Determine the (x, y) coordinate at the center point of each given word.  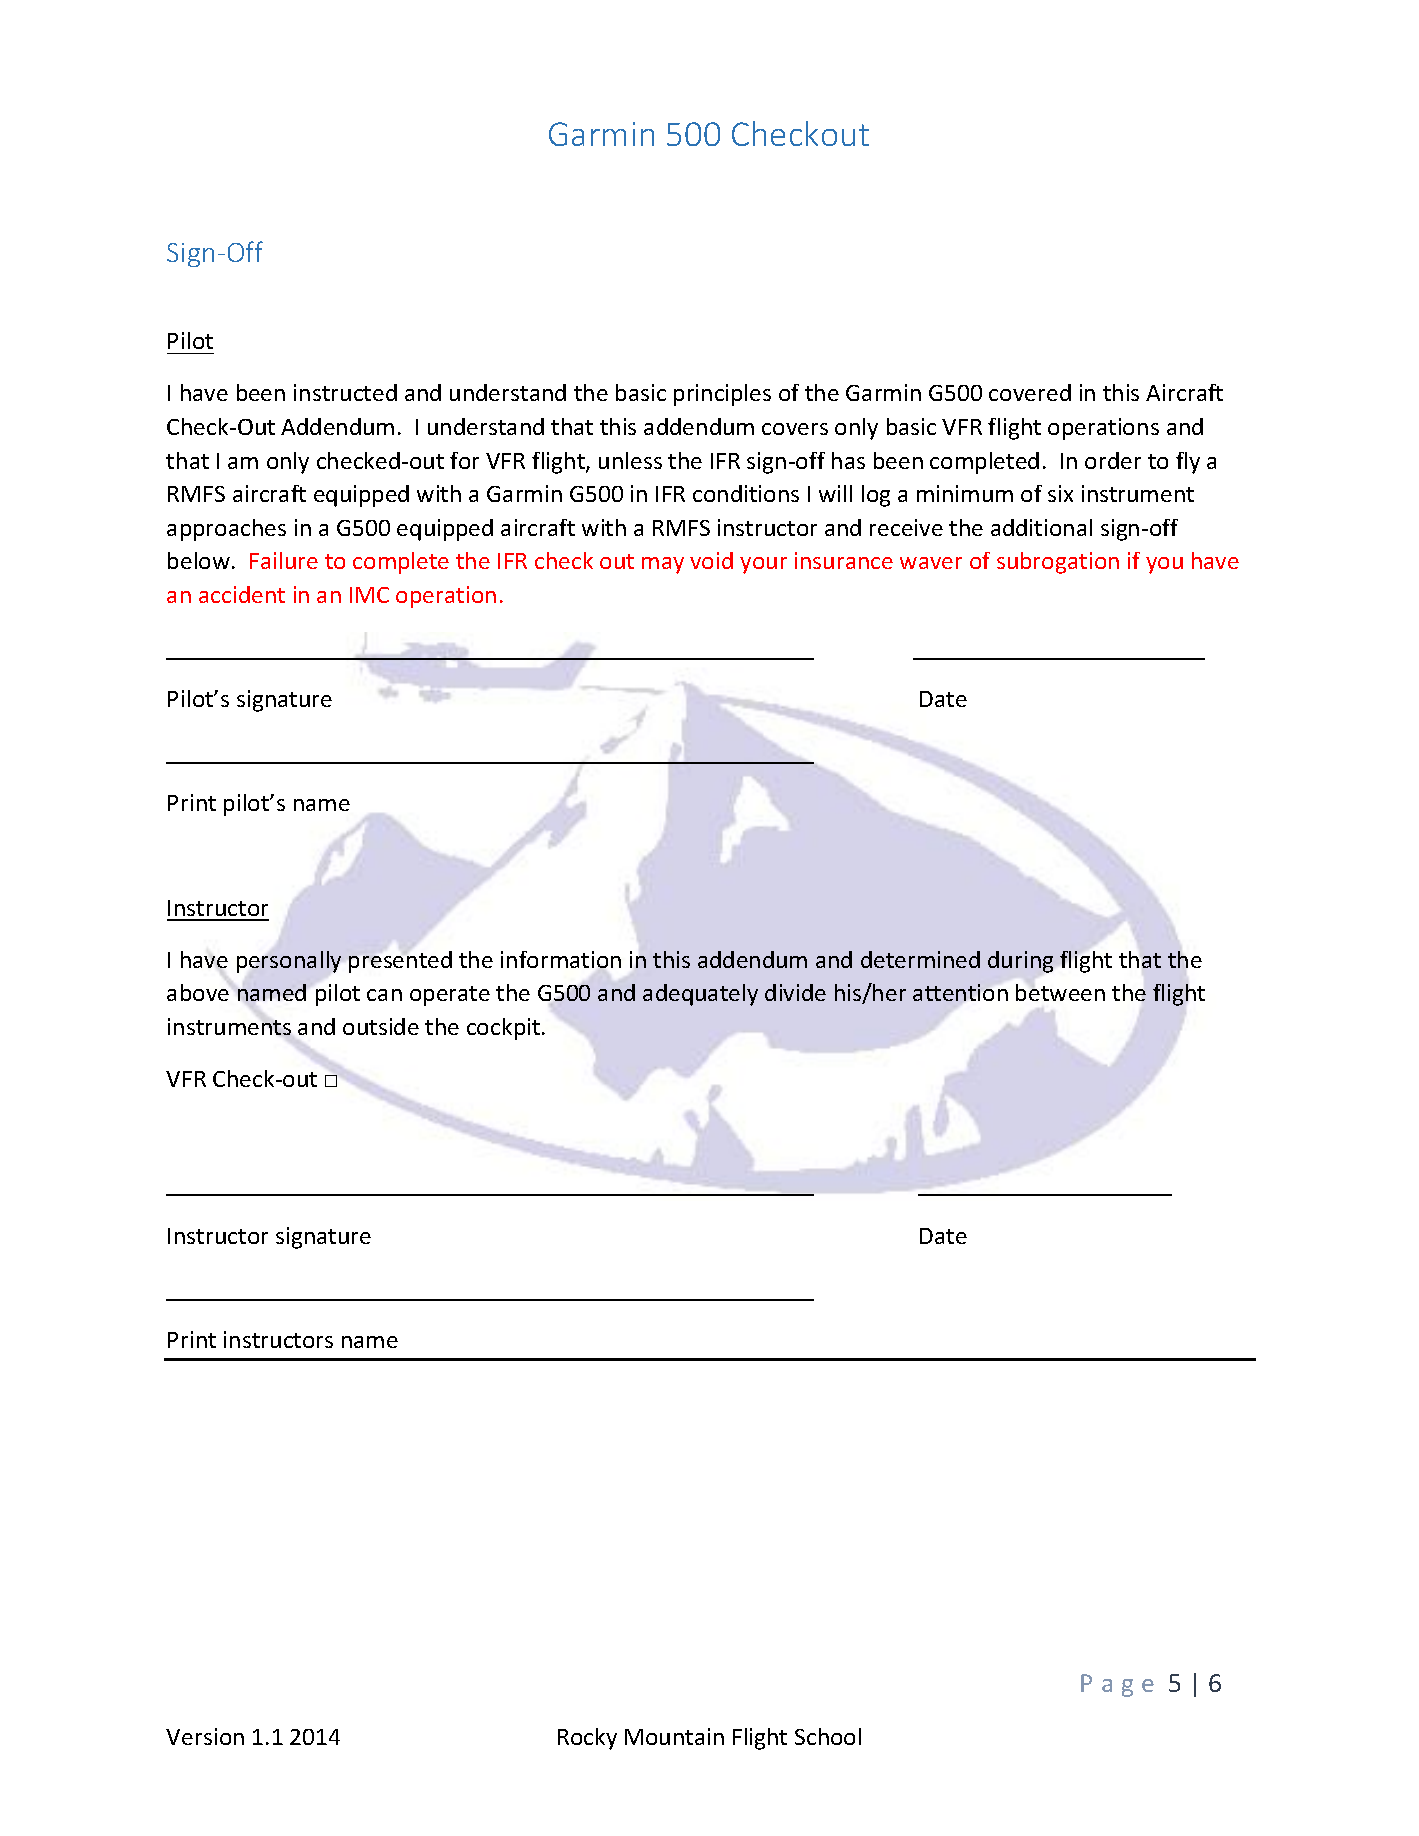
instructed (345, 392)
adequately (700, 995)
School (828, 1736)
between (1060, 992)
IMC (369, 595)
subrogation (1058, 563)
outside (381, 1026)
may (663, 565)
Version (205, 1736)
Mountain (674, 1736)
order (1113, 460)
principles (722, 395)
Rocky (587, 1739)
